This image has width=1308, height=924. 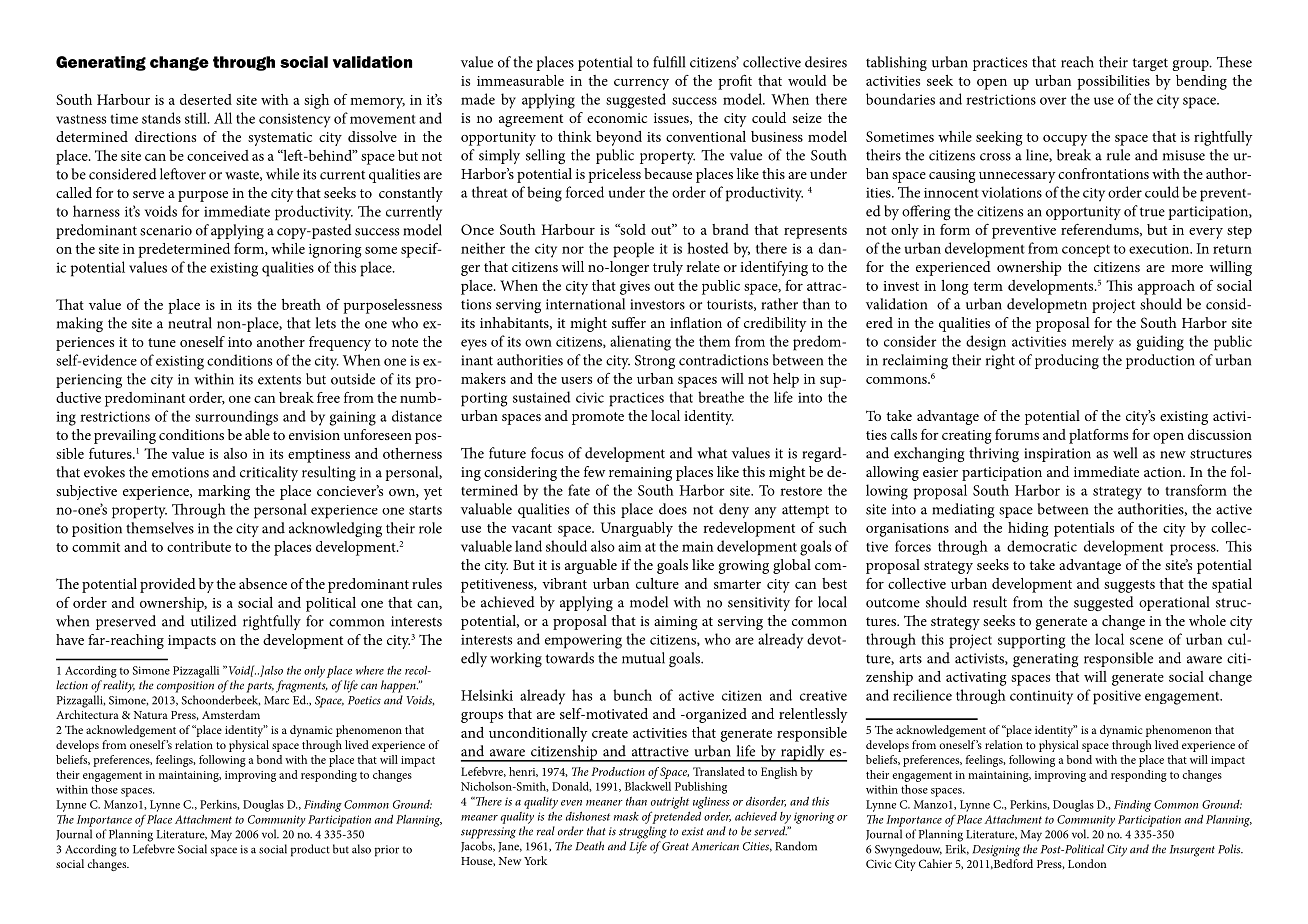 I want to click on truly, so click(x=668, y=268).
